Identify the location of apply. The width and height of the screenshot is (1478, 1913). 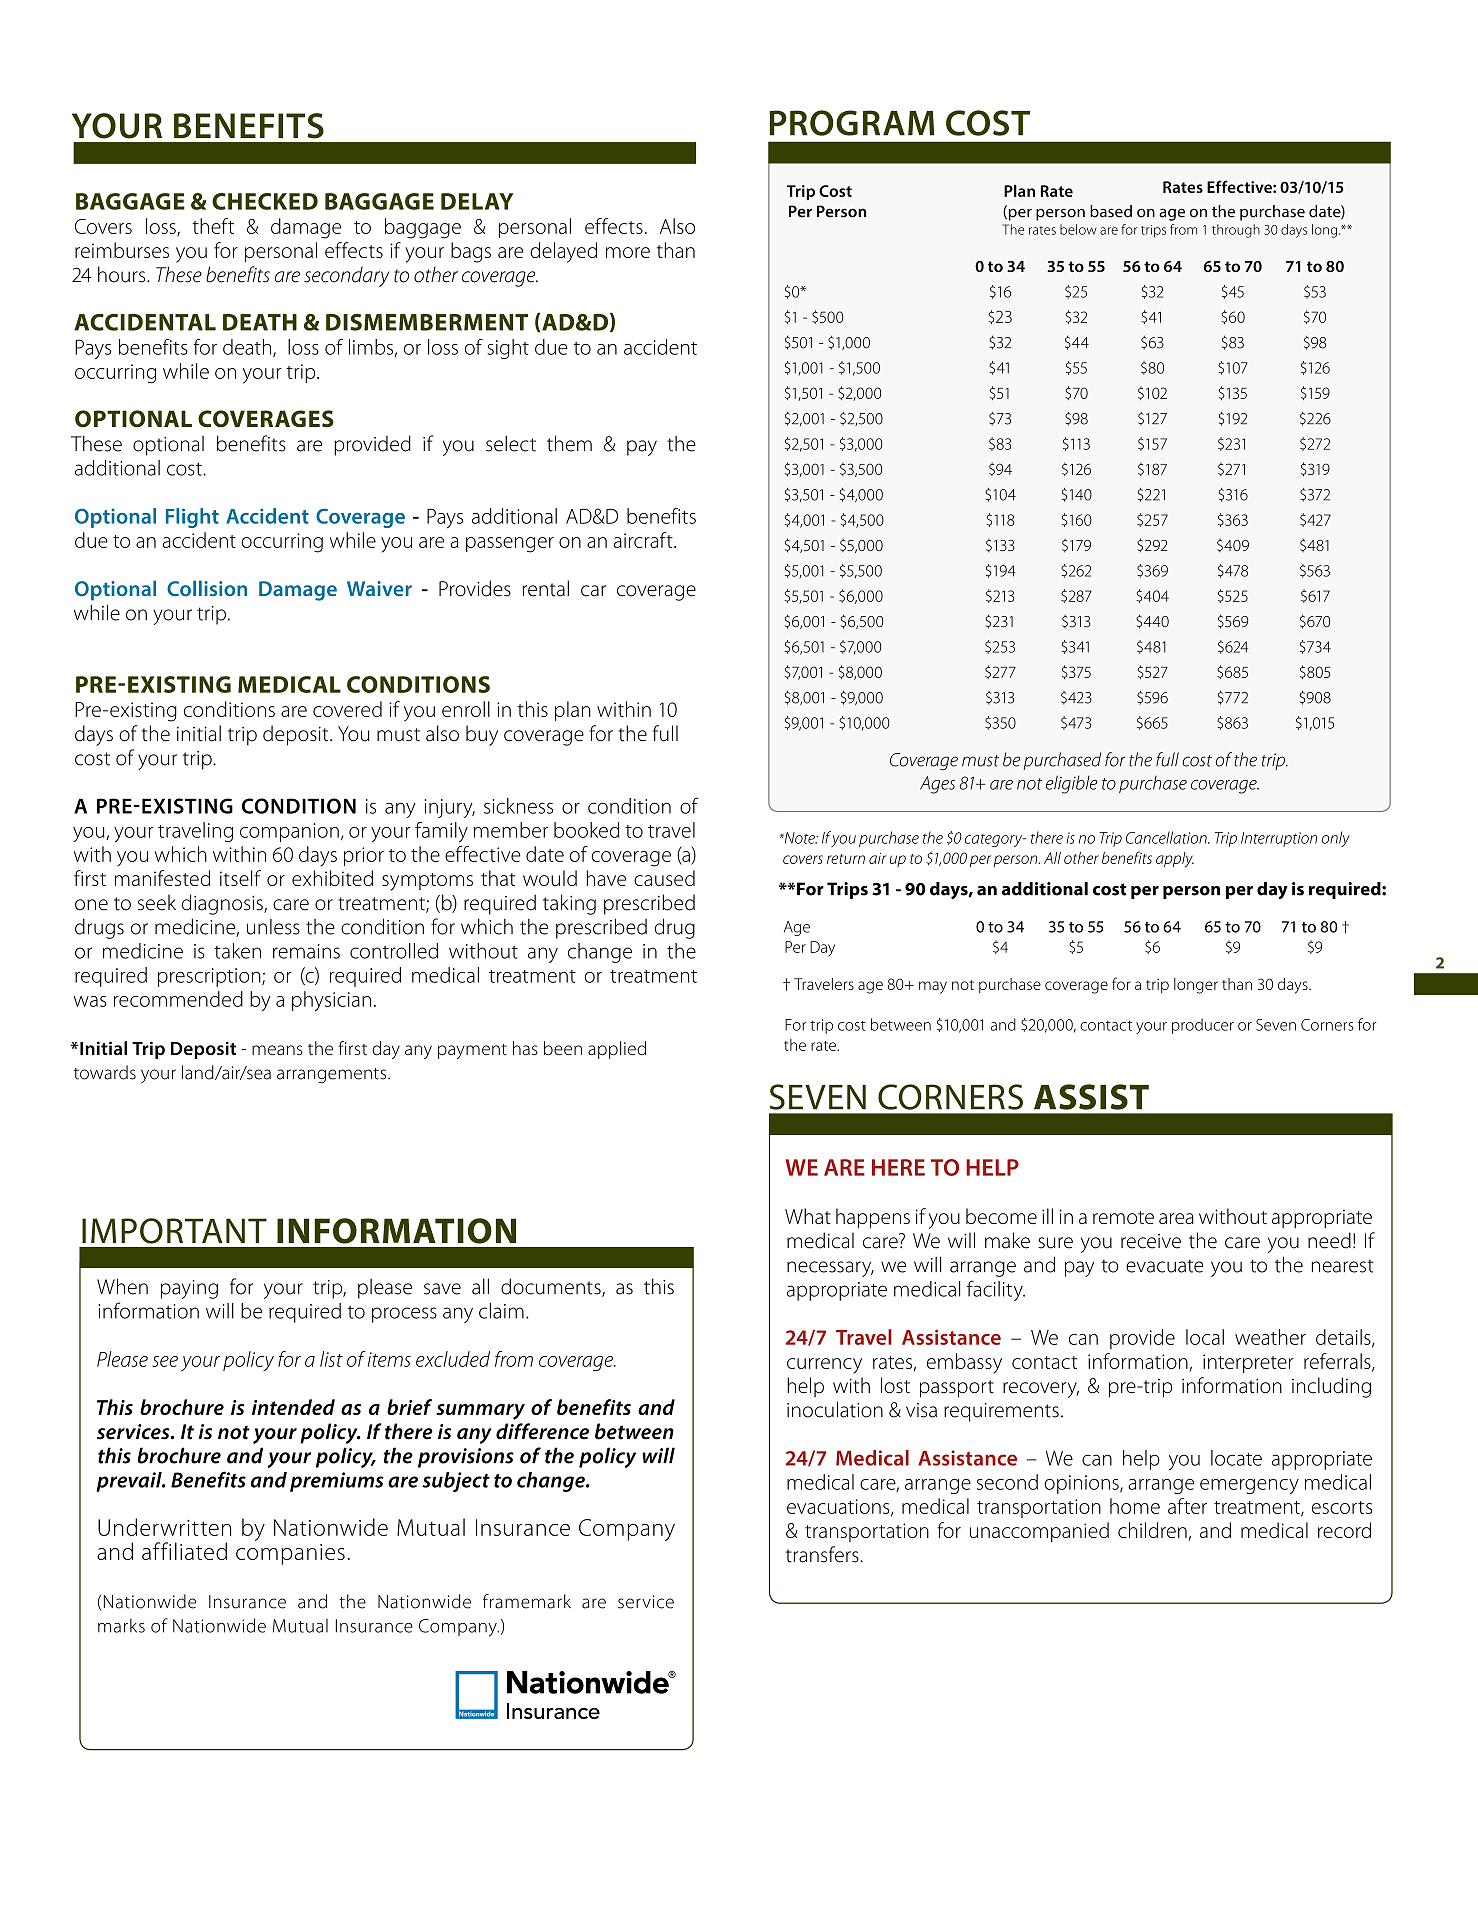
(1175, 860).
